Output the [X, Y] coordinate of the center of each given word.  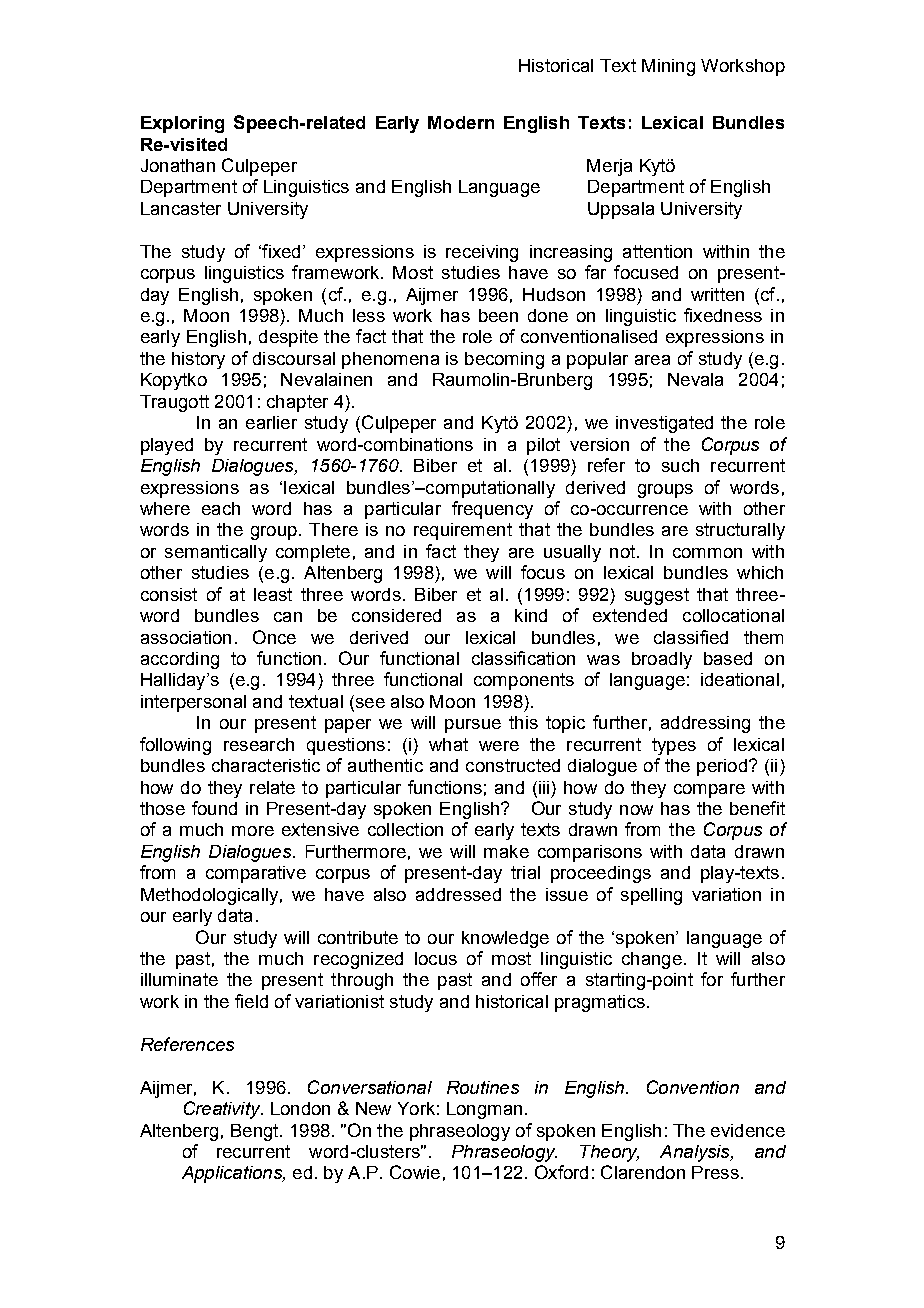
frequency [492, 510]
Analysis [696, 1153]
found [214, 808]
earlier [271, 422]
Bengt [256, 1132]
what [448, 744]
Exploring [182, 124]
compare [709, 791]
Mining [668, 67]
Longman [484, 1110]
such [680, 465]
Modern [461, 122]
